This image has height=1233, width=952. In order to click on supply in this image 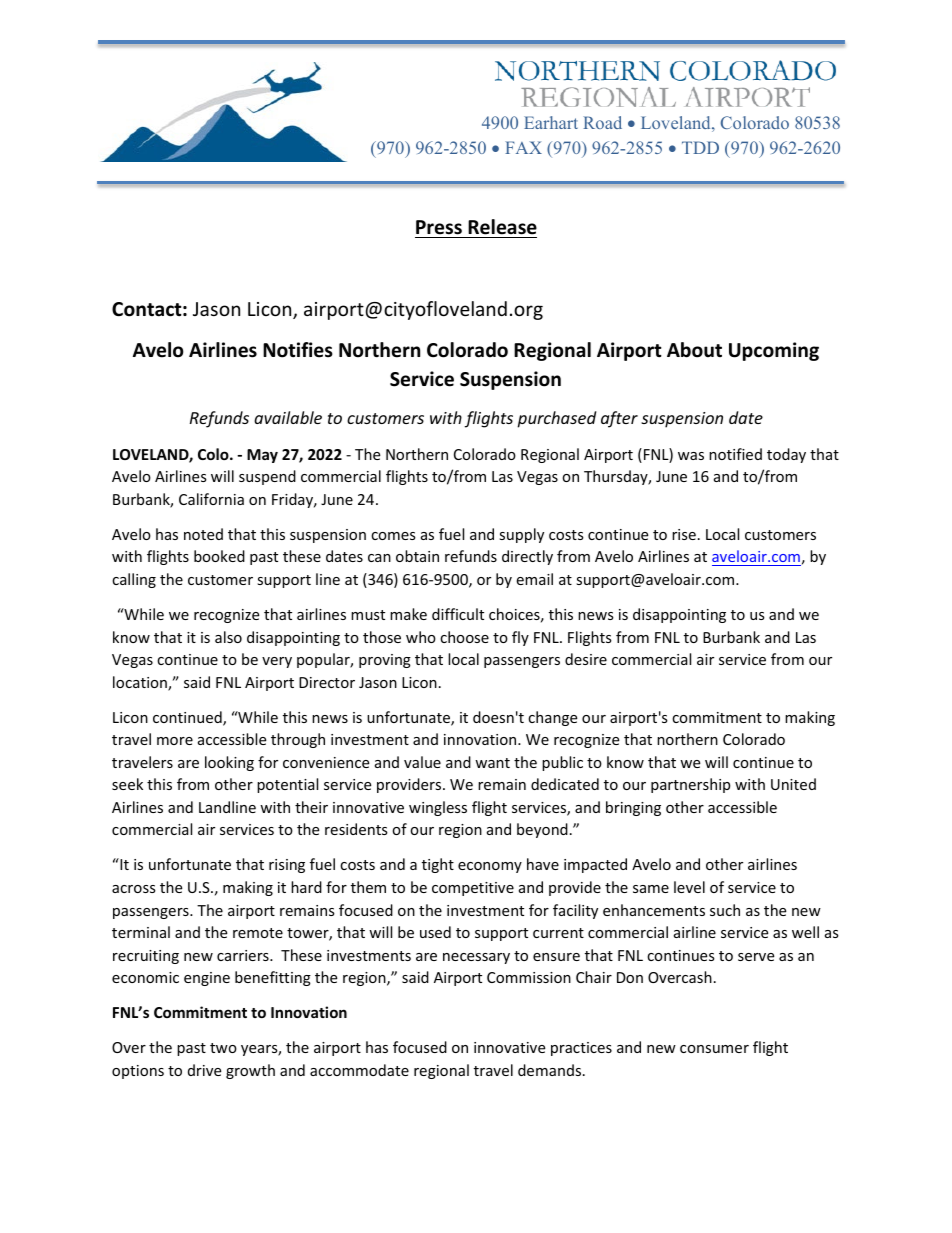, I will do `click(521, 535)`.
